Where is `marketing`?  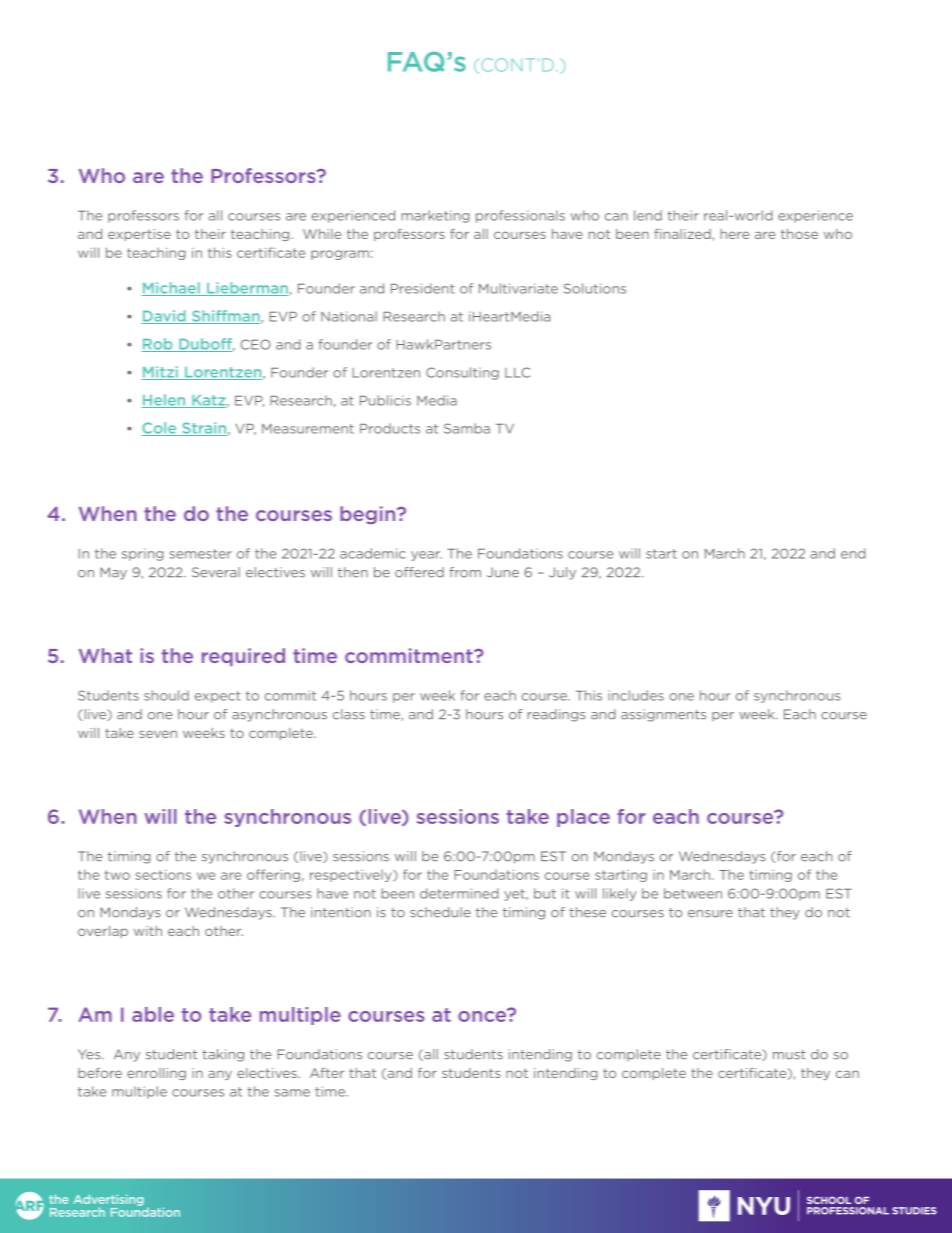
marketing is located at coordinates (436, 216).
